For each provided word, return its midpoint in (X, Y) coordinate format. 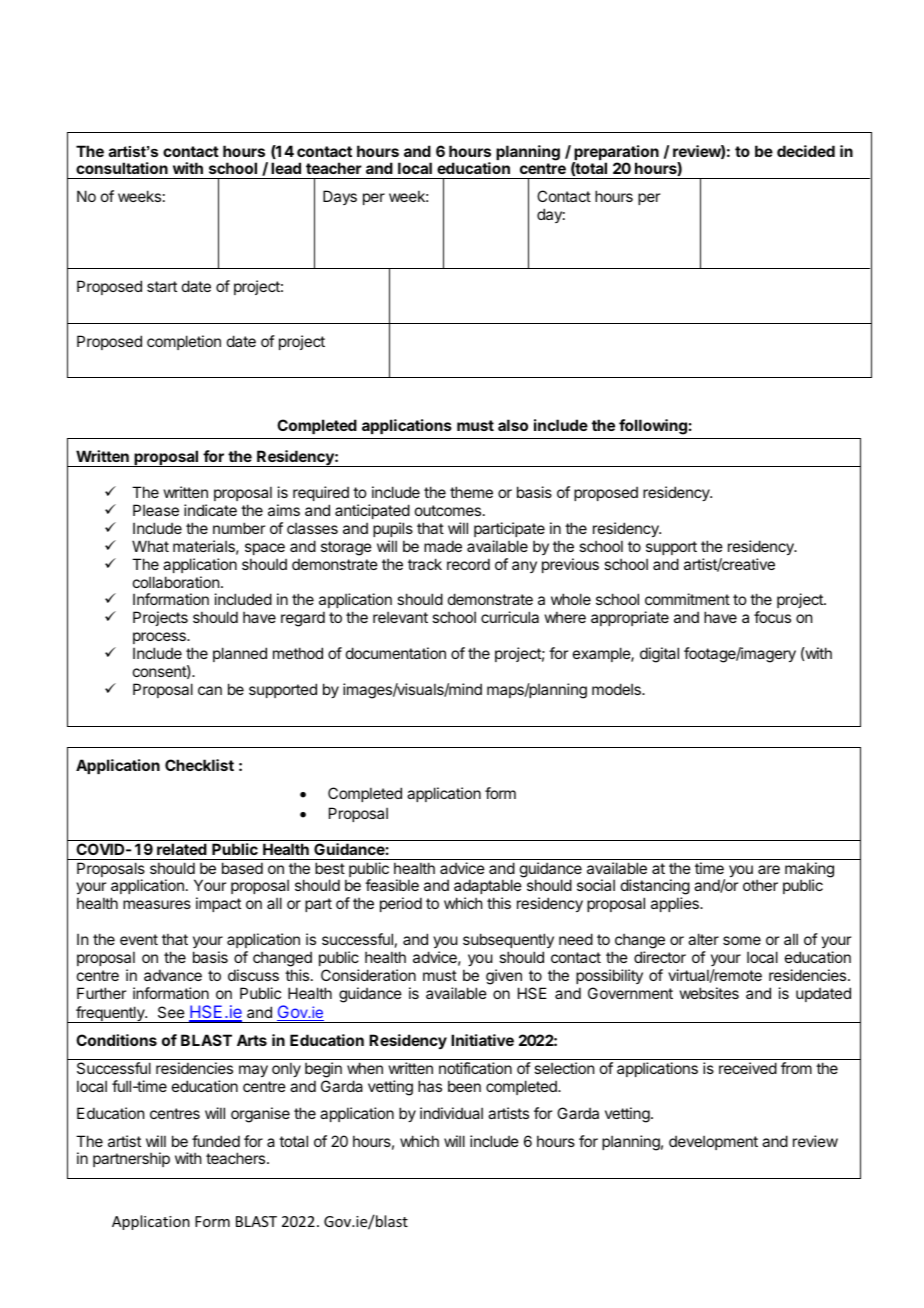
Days (340, 197)
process (160, 638)
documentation (396, 653)
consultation (122, 168)
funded (216, 1141)
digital (659, 655)
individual (451, 1113)
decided (806, 151)
